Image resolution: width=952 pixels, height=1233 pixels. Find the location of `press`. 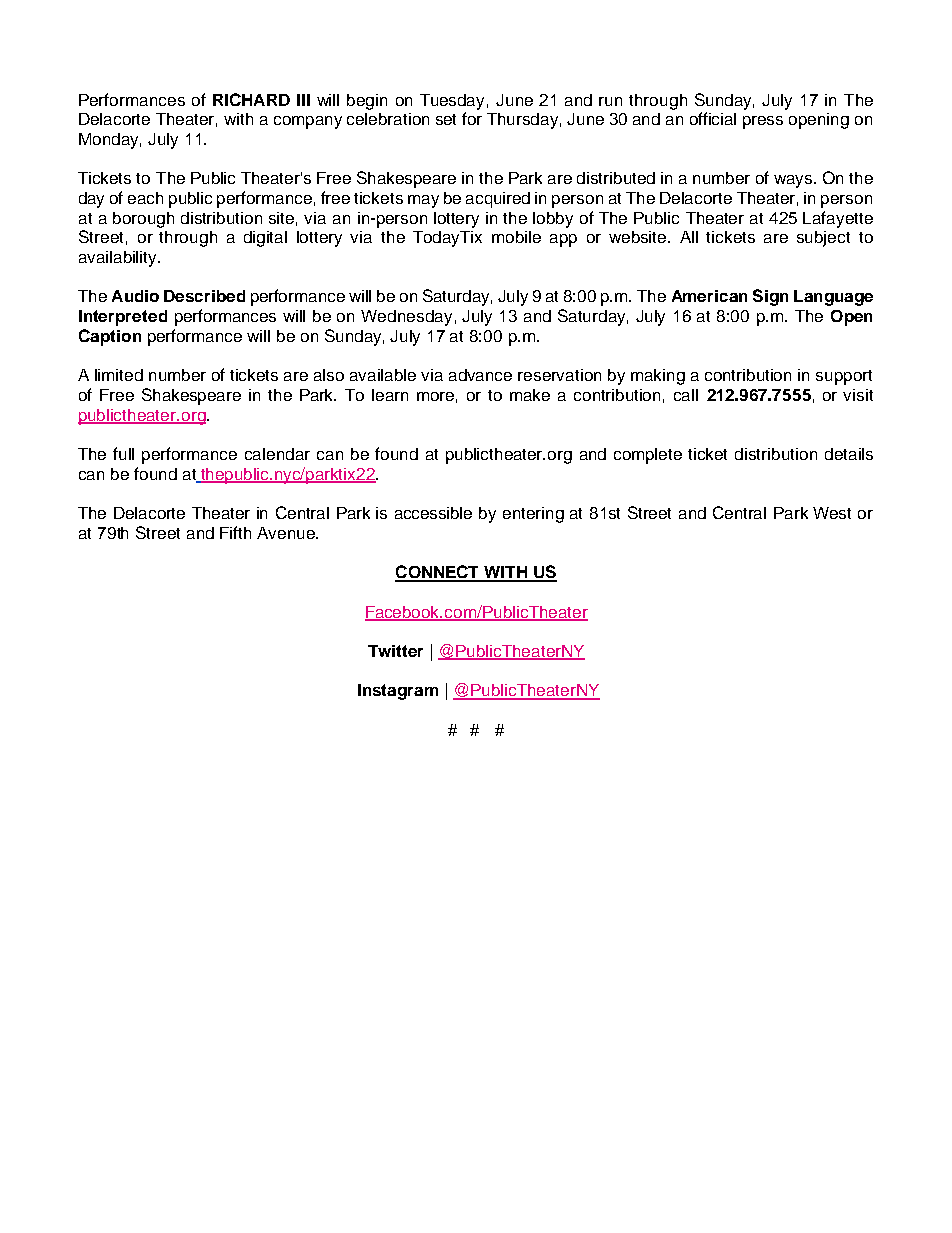

press is located at coordinates (763, 122).
